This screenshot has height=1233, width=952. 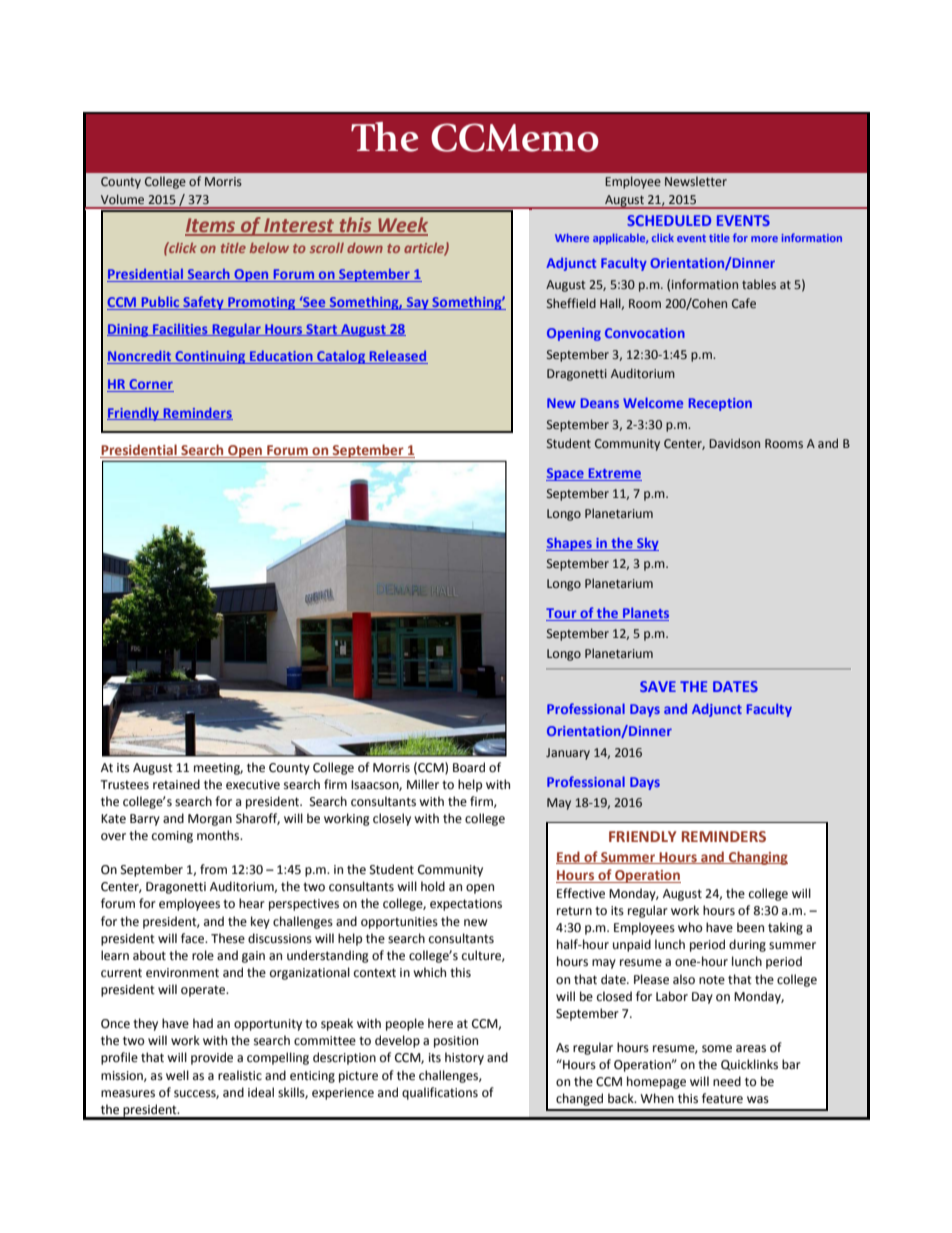 What do you see at coordinates (402, 226) in the screenshot?
I see `Week` at bounding box center [402, 226].
